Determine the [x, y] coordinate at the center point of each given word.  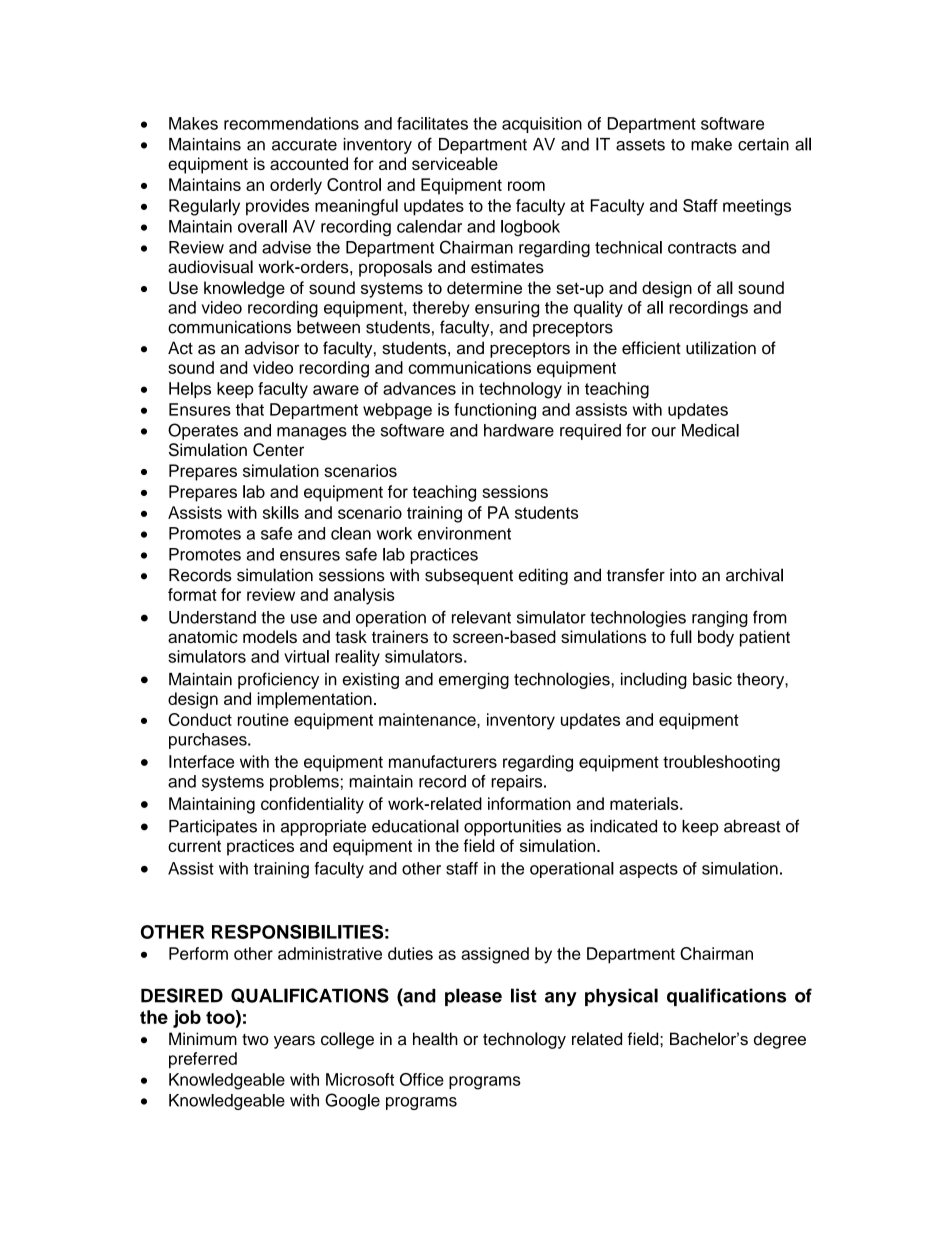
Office [422, 1079]
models [270, 636]
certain [763, 144]
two [255, 1040]
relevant [481, 617]
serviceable [455, 163]
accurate [304, 145]
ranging [720, 619]
